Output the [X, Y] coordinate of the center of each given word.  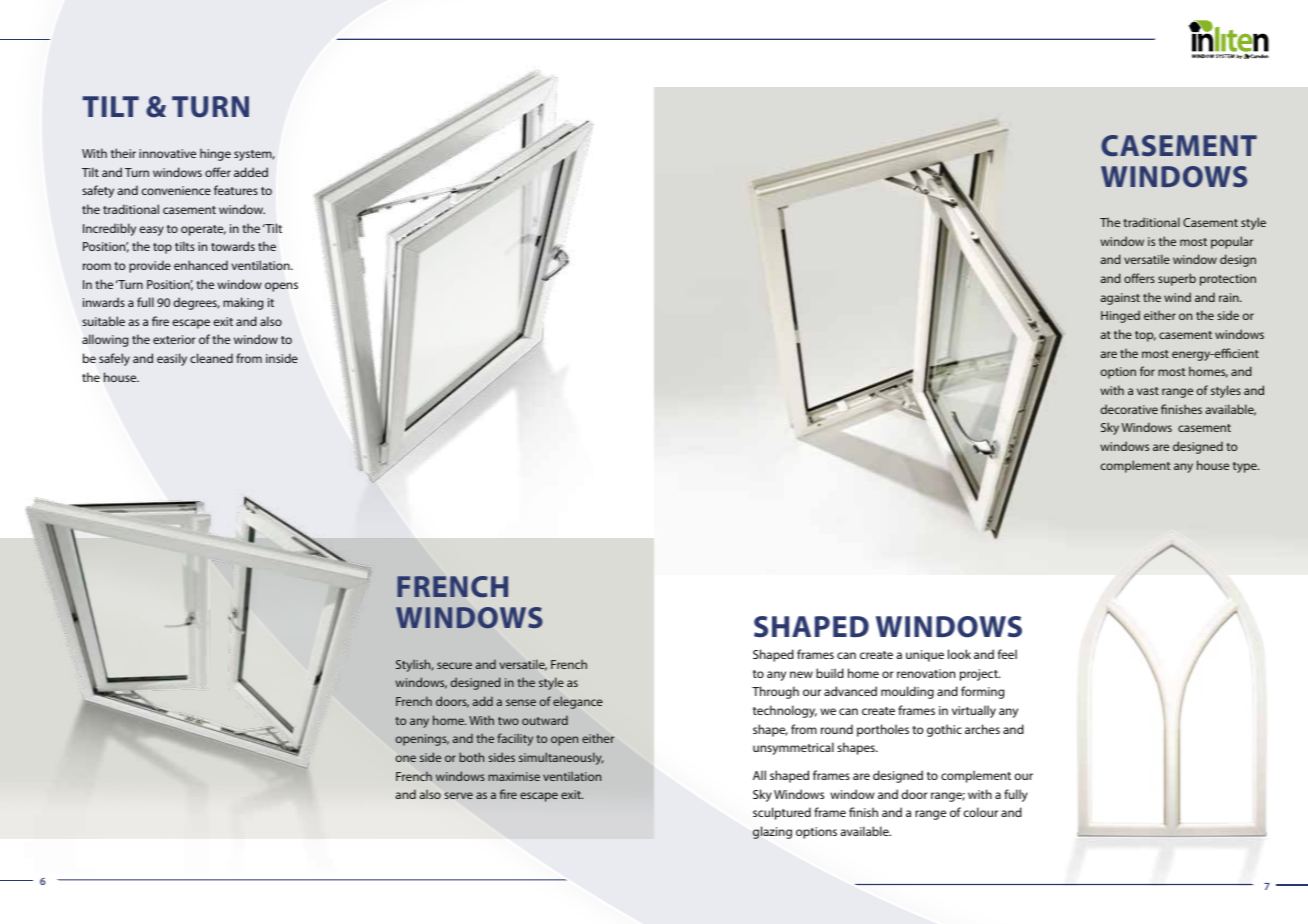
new [801, 674]
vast [1148, 391]
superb [1177, 279]
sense [521, 702]
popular [1232, 242]
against [1120, 299]
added [251, 172]
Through [775, 692]
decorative [1129, 409]
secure [454, 665]
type [1246, 467]
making [243, 303]
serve [458, 795]
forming [982, 692]
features [236, 190]
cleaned [211, 358]
